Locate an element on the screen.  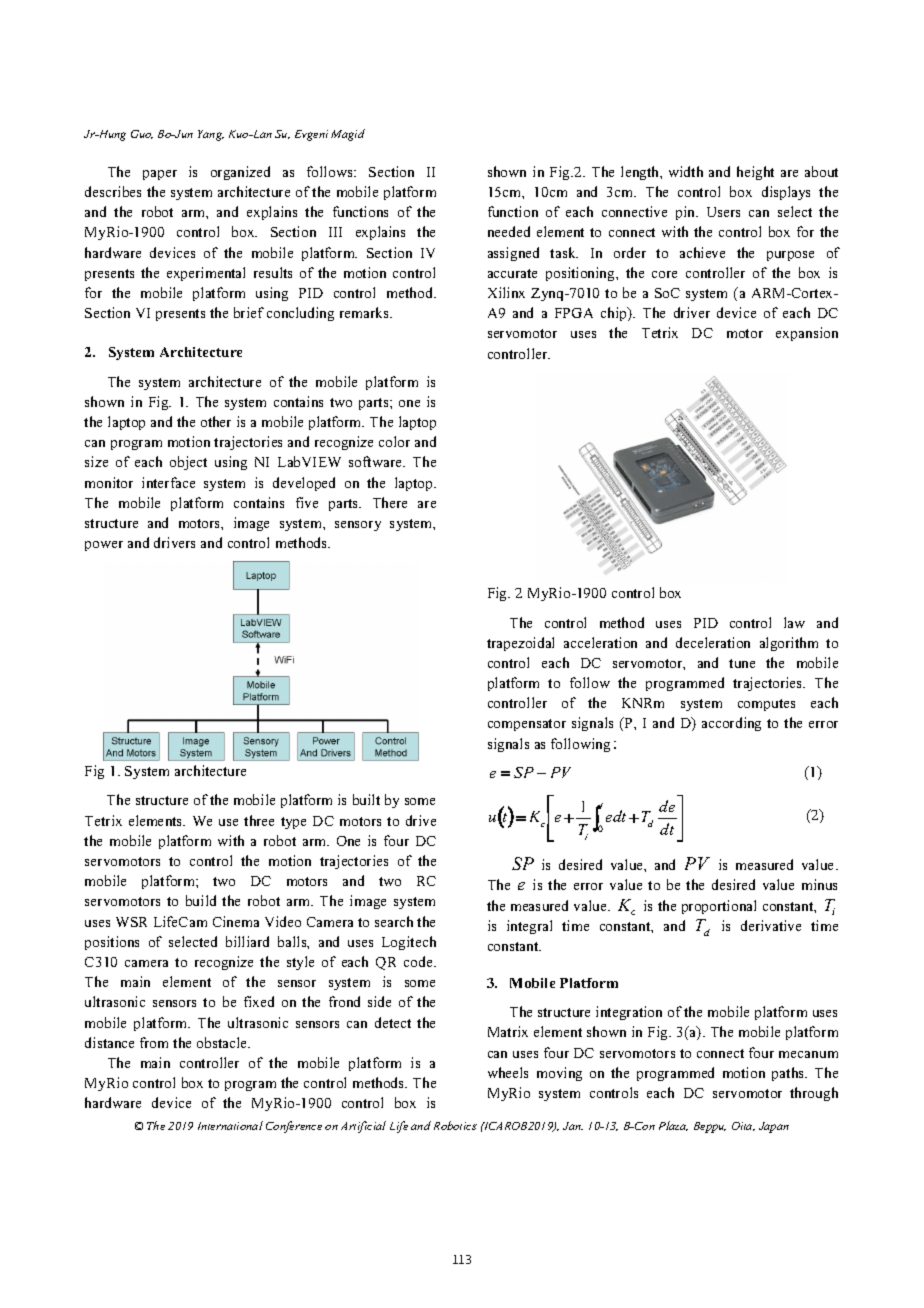
paper is located at coordinates (160, 175).
